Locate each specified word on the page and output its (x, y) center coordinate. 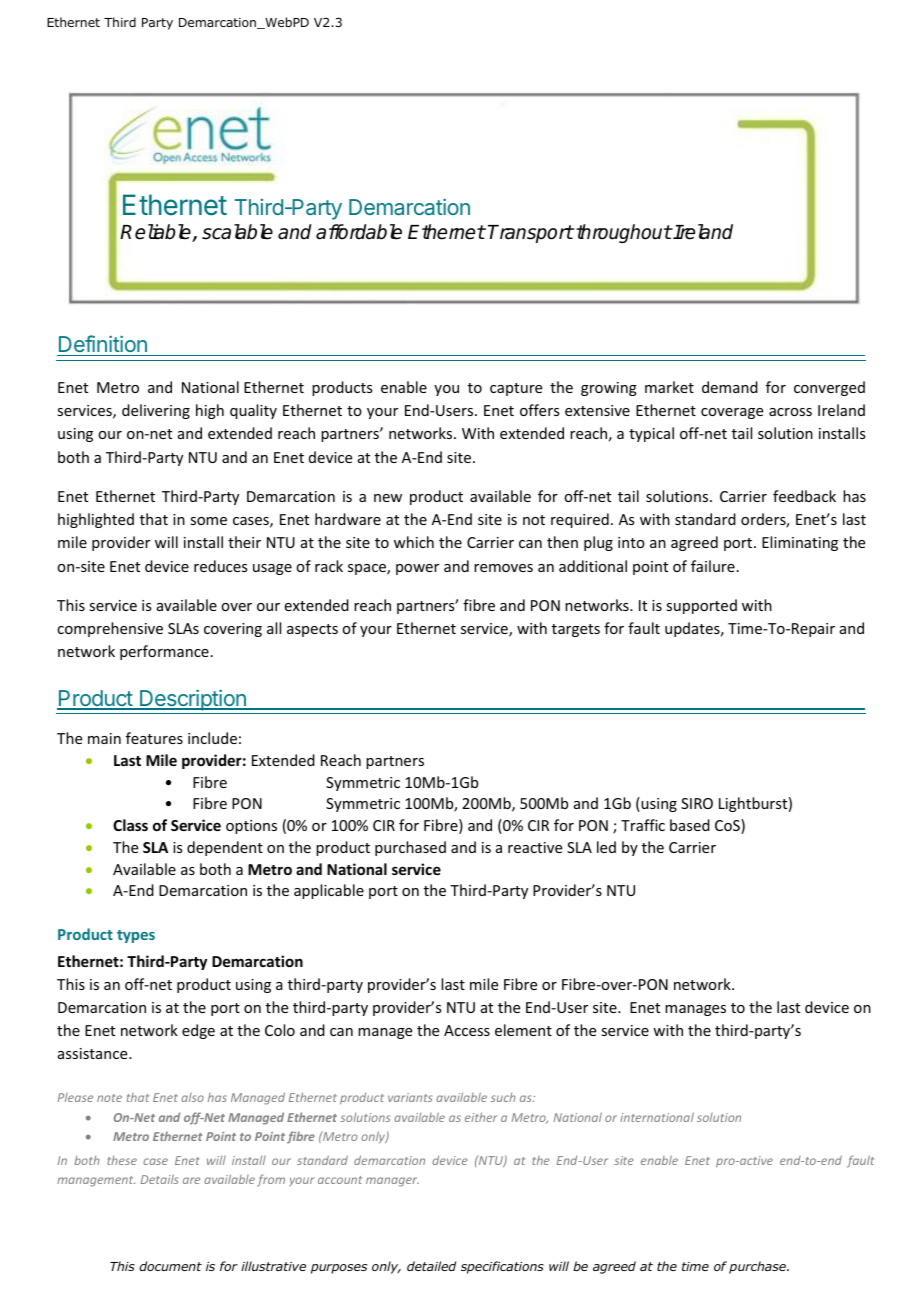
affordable (359, 232)
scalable (237, 232)
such (503, 1097)
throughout (623, 233)
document (170, 1266)
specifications (502, 1267)
